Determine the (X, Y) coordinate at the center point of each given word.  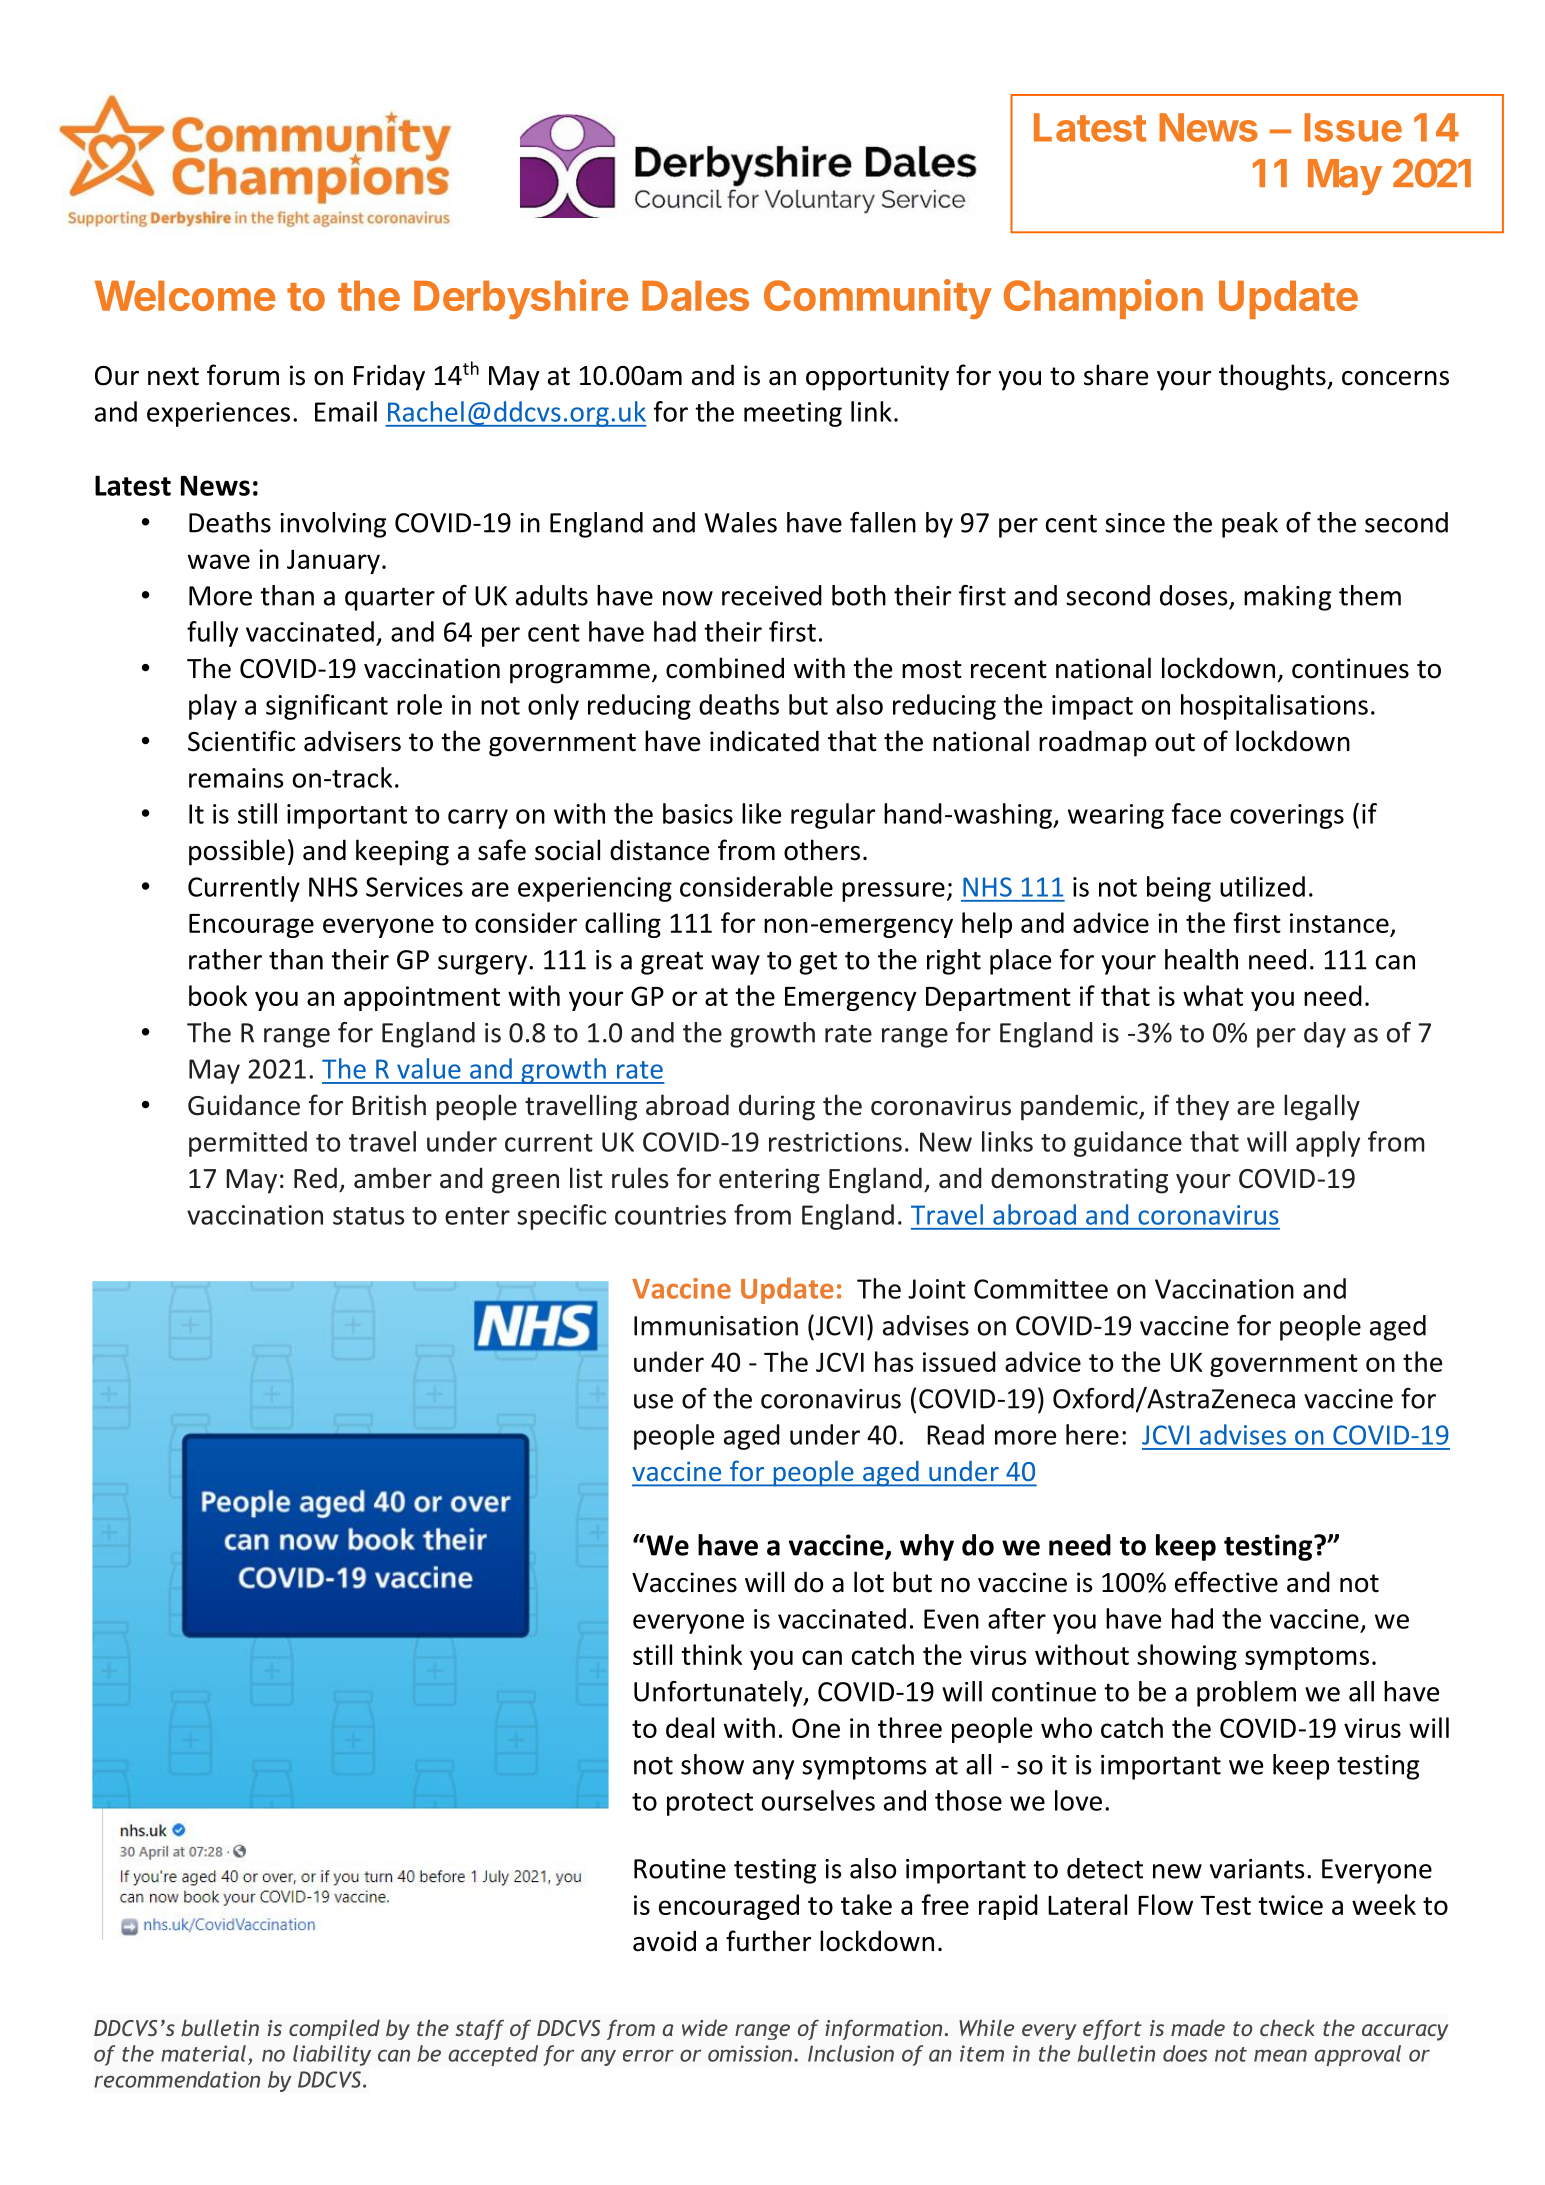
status (368, 1216)
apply (1328, 1144)
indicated (764, 741)
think (711, 1654)
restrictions (835, 1142)
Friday (389, 377)
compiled (334, 2029)
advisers (352, 741)
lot (869, 1582)
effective (1226, 1582)
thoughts (1273, 377)
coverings (1287, 816)
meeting (793, 414)
